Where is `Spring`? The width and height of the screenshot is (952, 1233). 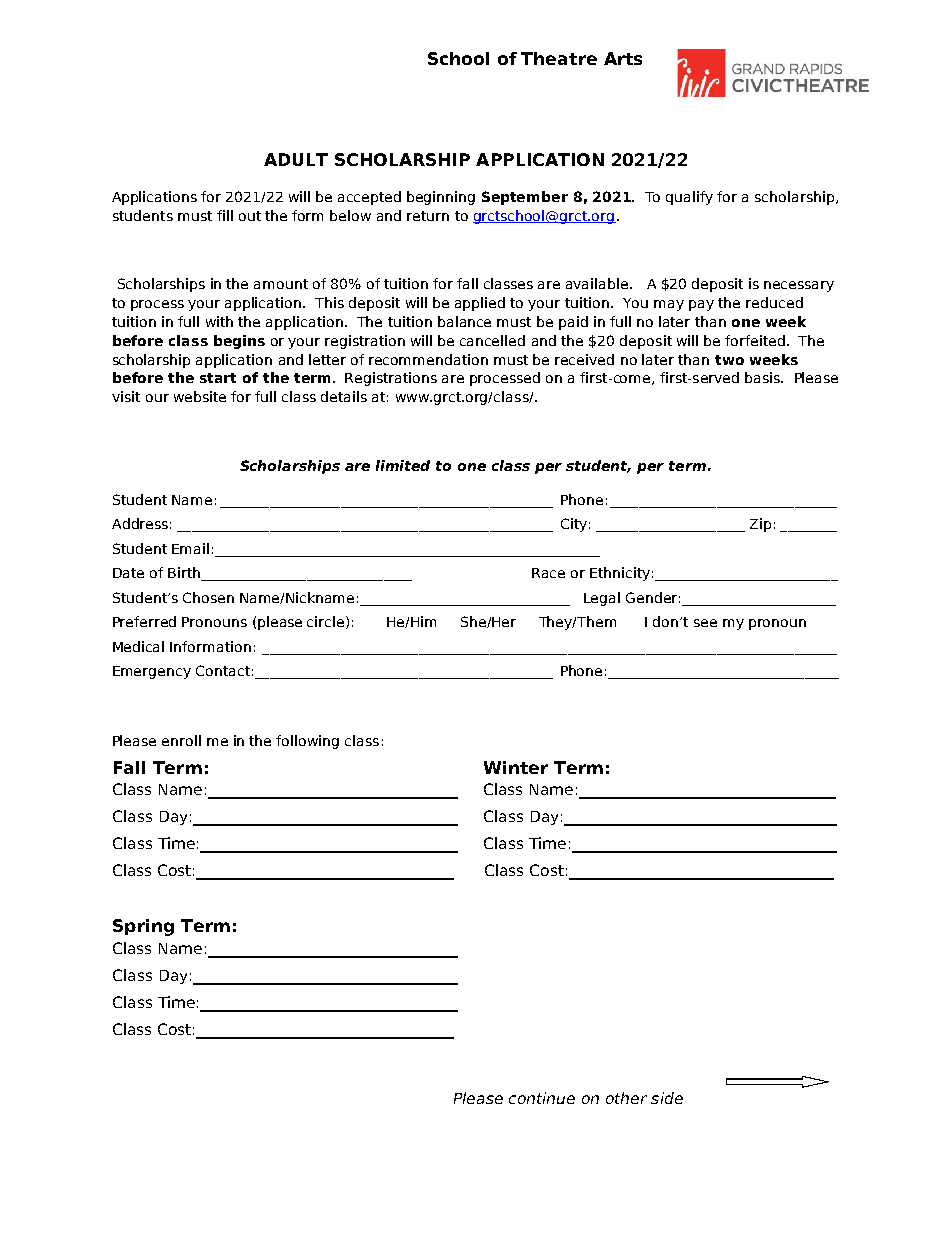 Spring is located at coordinates (143, 927).
